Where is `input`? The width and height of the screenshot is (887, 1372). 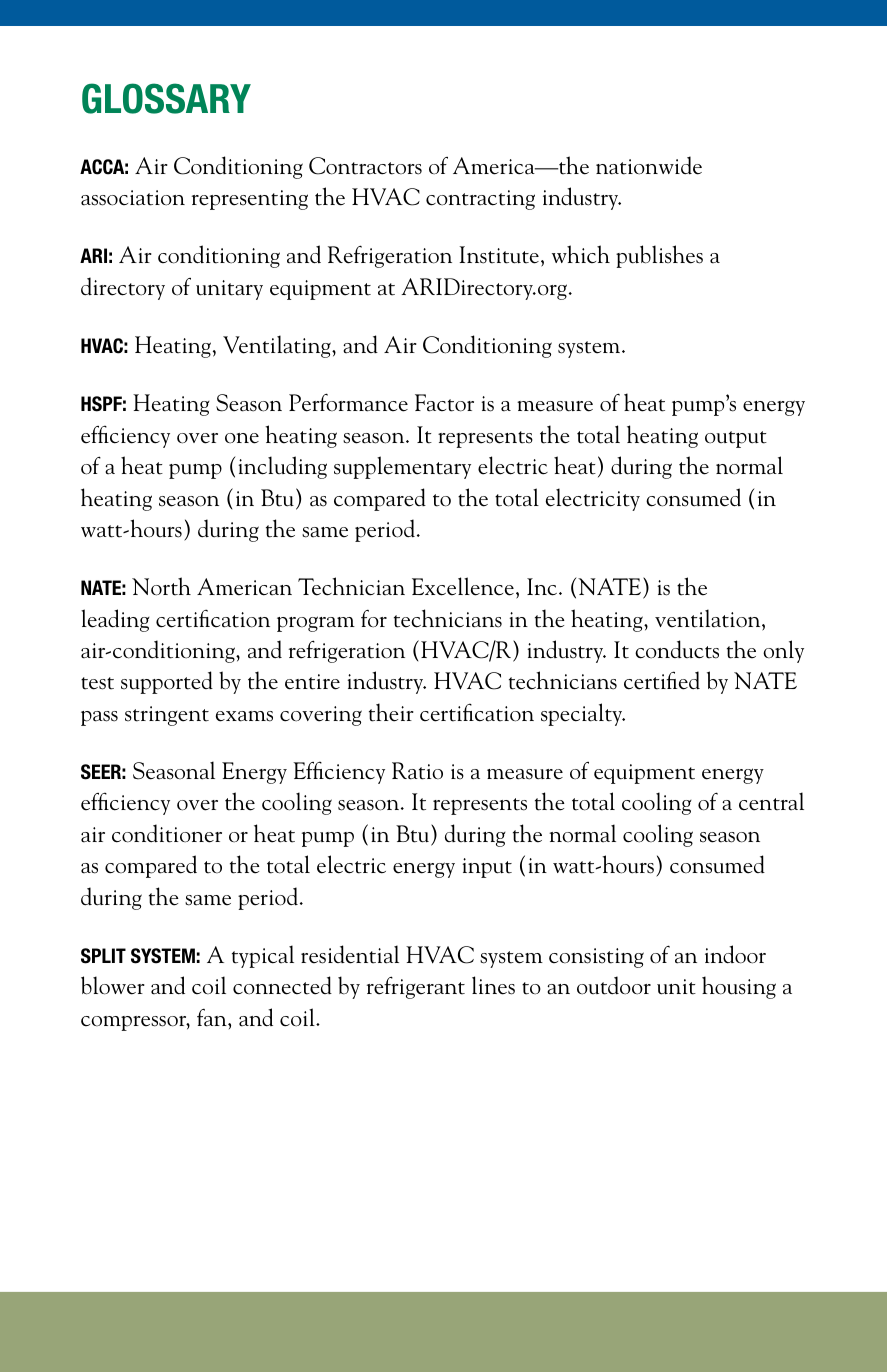
input is located at coordinates (487, 868).
